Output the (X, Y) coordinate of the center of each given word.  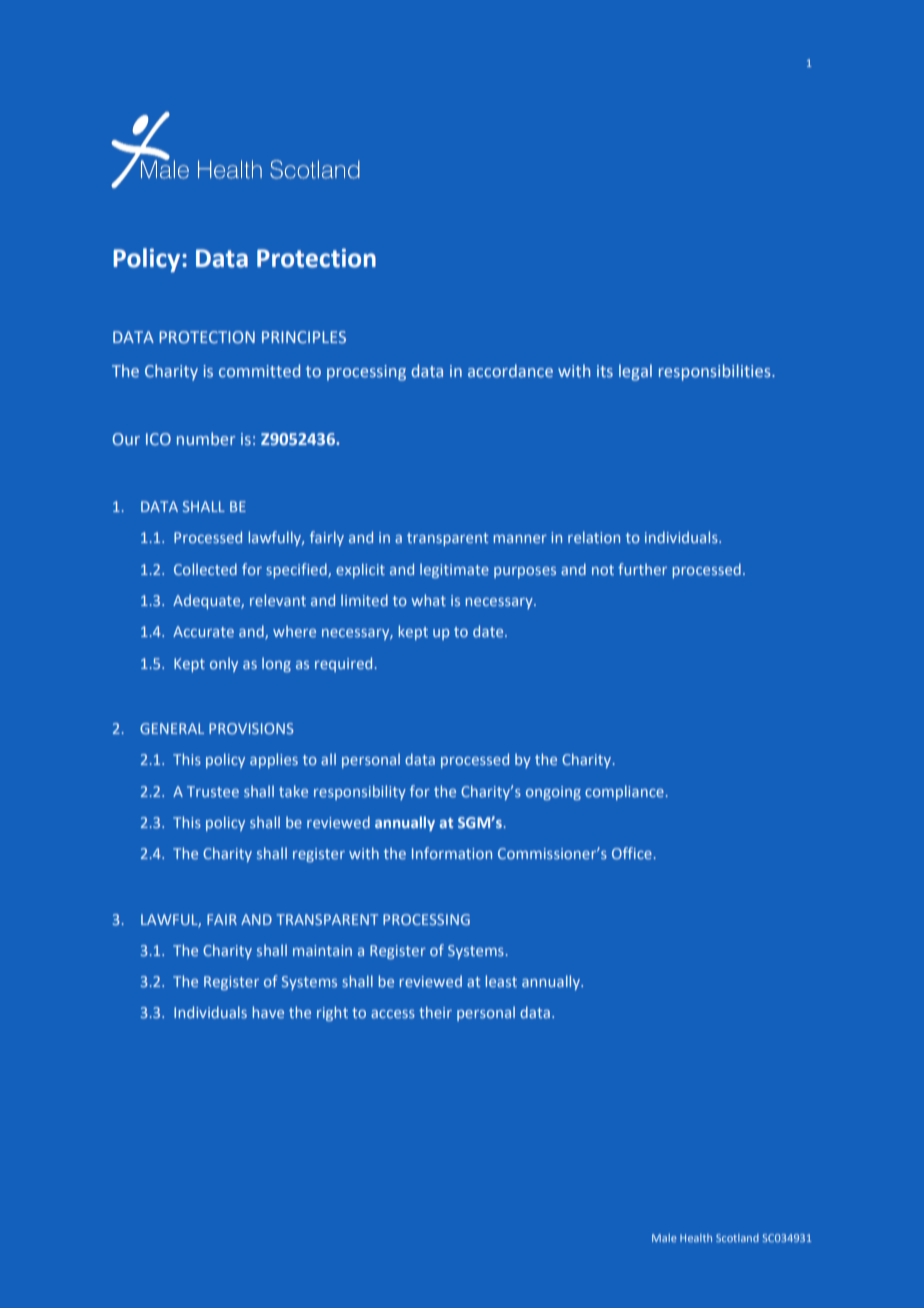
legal (635, 372)
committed (259, 370)
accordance (510, 370)
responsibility (360, 792)
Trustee (213, 791)
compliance (624, 792)
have (268, 1012)
